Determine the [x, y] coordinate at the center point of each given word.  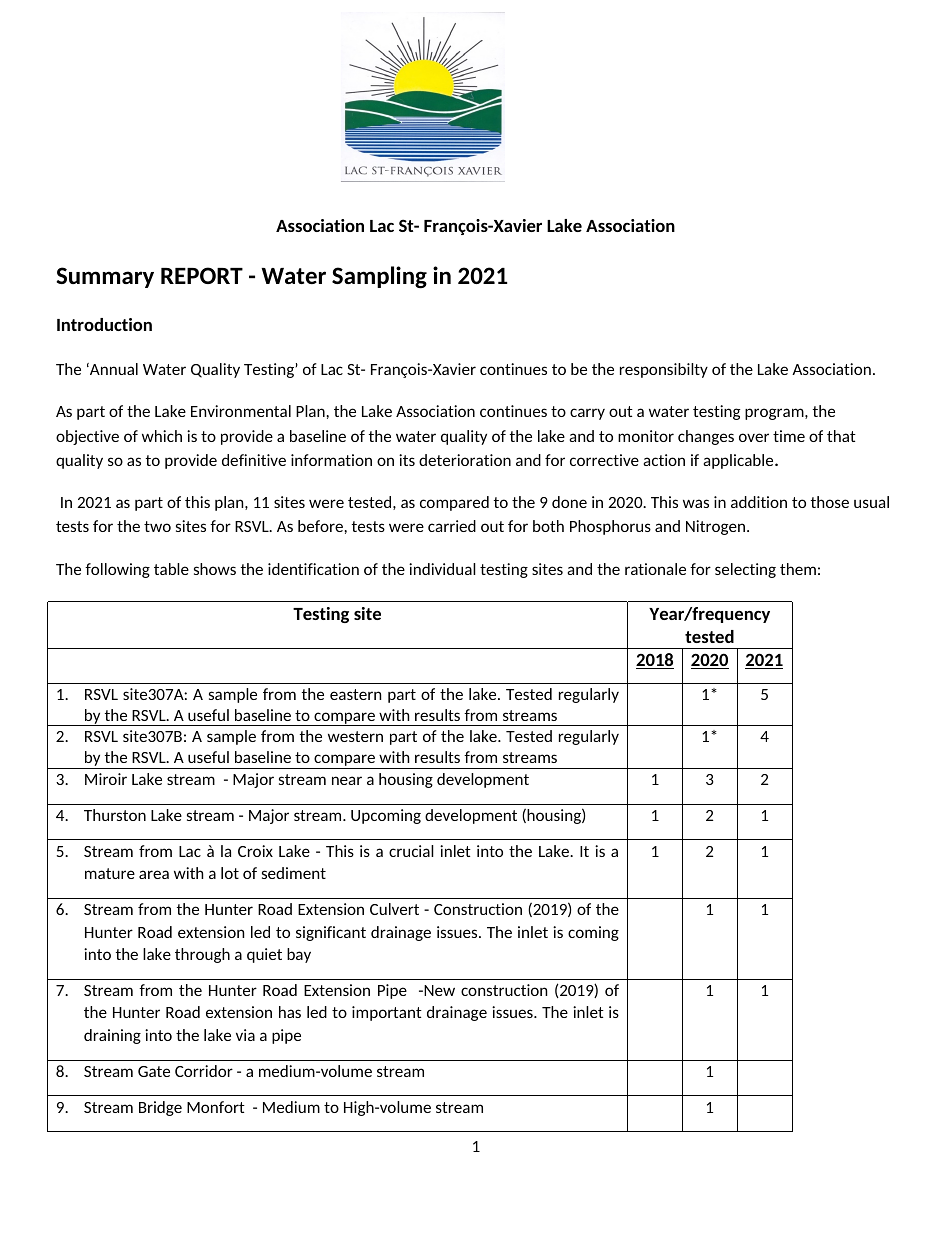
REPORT [202, 275]
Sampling [379, 277]
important [387, 1013]
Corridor [204, 1071]
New [438, 990]
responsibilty [664, 370]
